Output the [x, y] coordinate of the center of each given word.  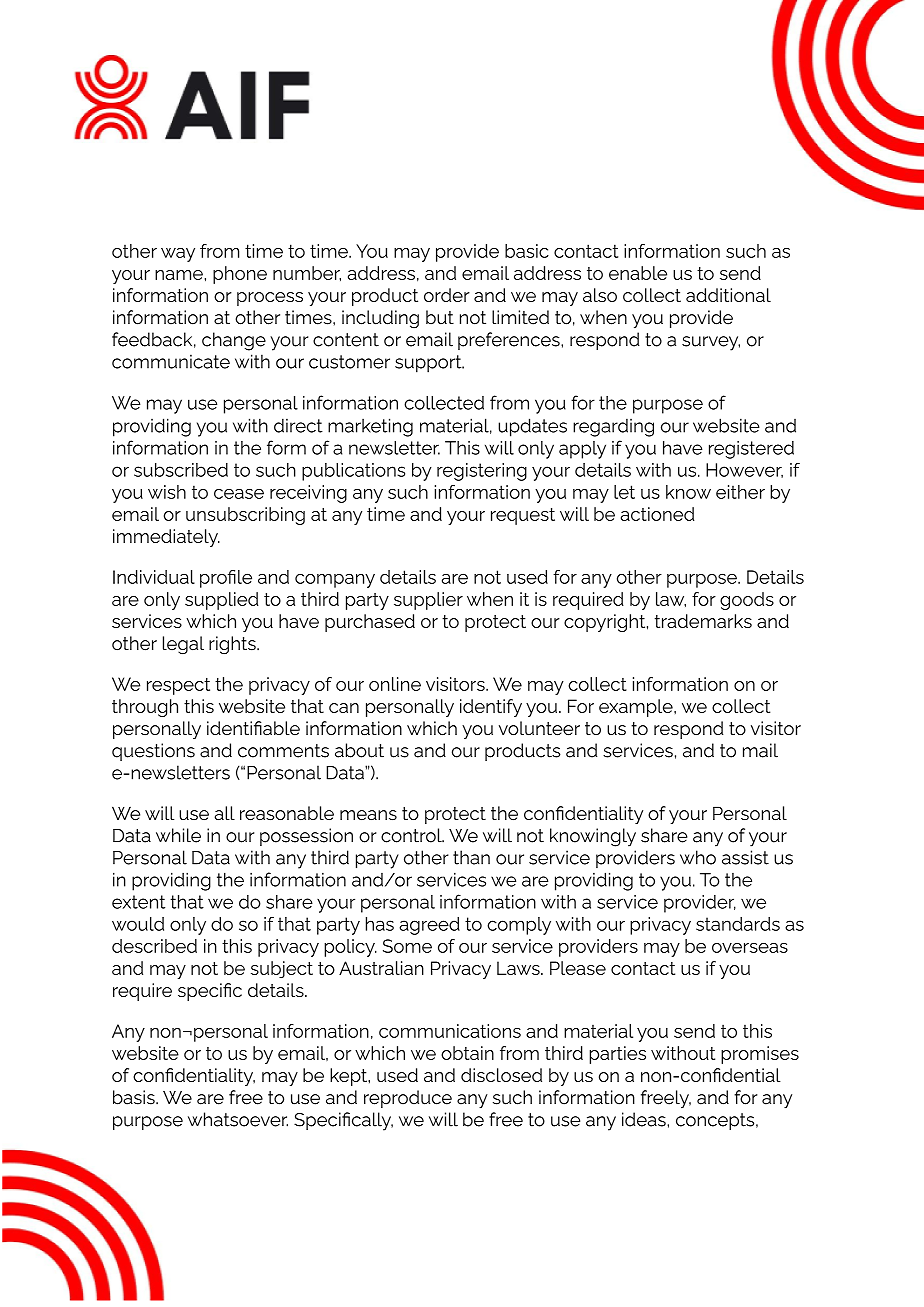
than [471, 857]
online [395, 684]
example [637, 708]
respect [178, 686]
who [698, 857]
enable [638, 273]
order [447, 295]
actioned [657, 514]
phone [240, 275]
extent [138, 902]
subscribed [181, 470]
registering [482, 472]
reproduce [408, 1099]
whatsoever [238, 1119]
